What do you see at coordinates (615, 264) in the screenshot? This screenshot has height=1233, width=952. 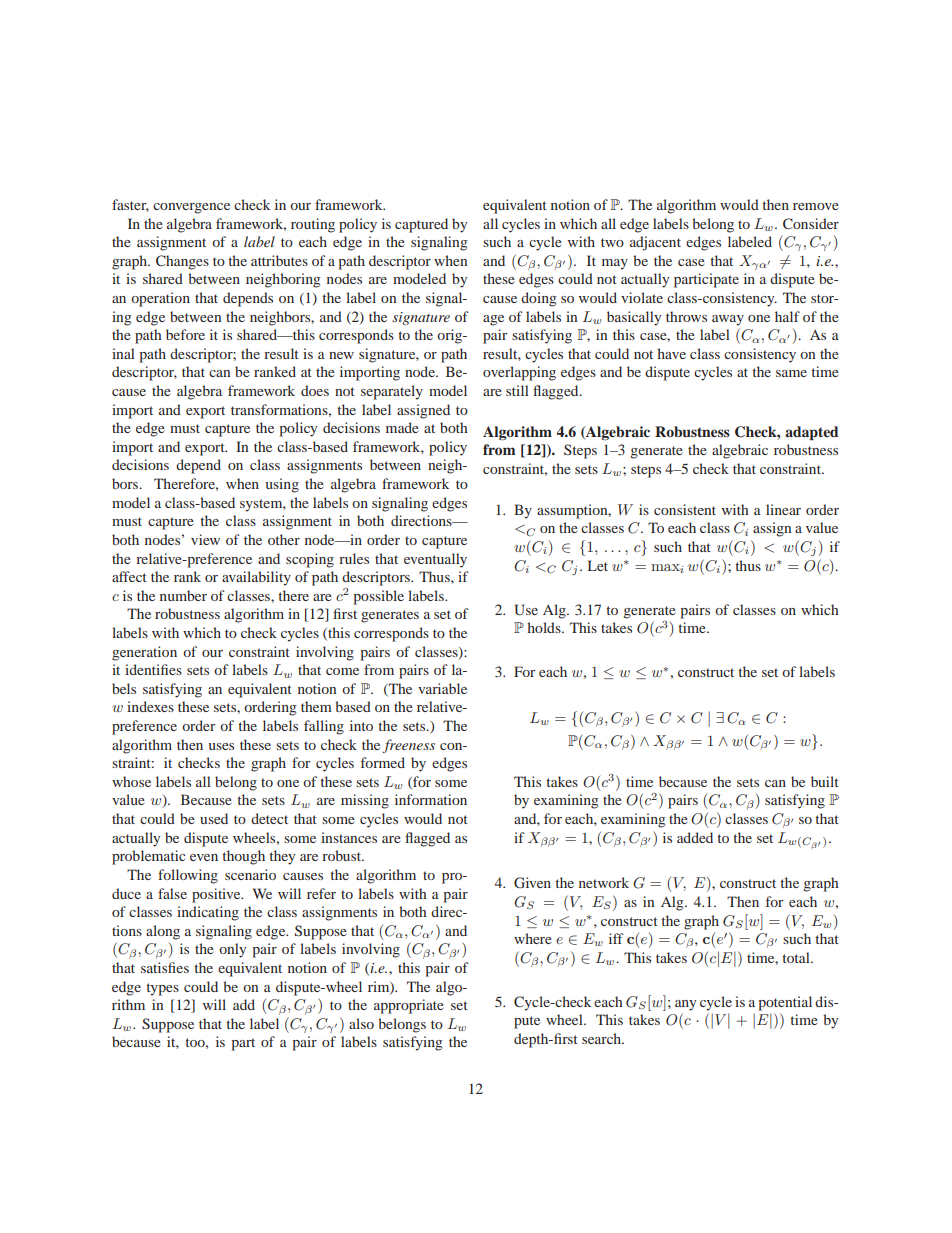 I see `may` at bounding box center [615, 264].
